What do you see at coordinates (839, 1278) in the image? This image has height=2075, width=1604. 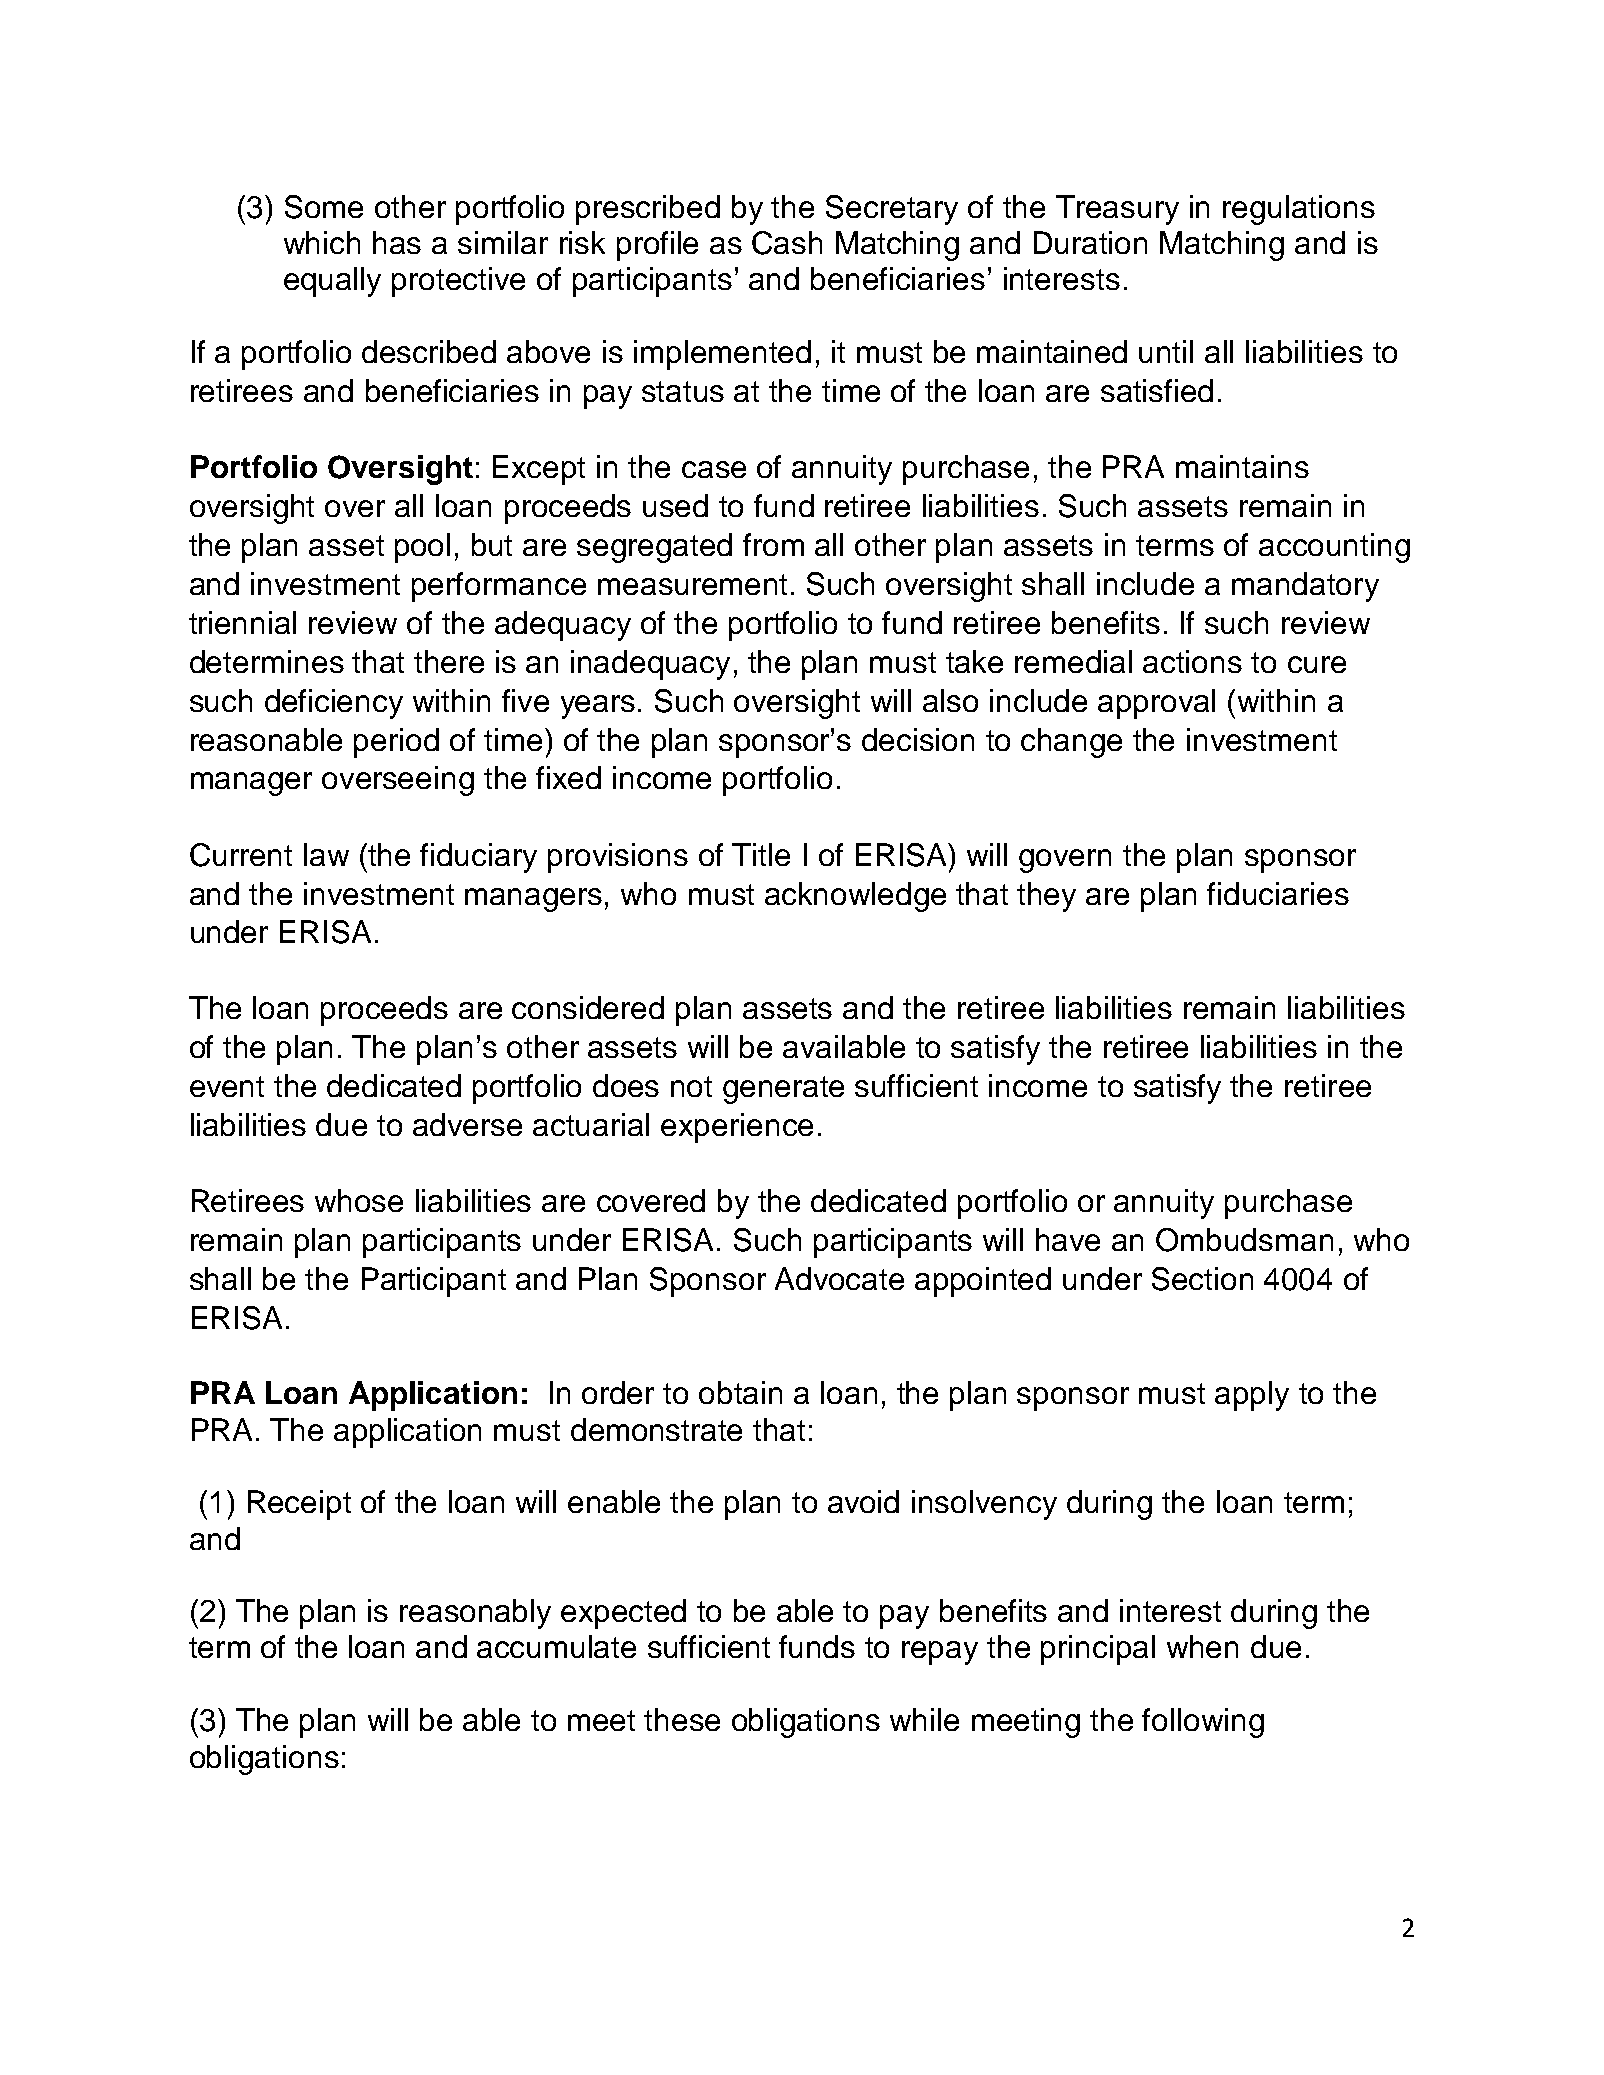 I see `Advocate` at bounding box center [839, 1278].
